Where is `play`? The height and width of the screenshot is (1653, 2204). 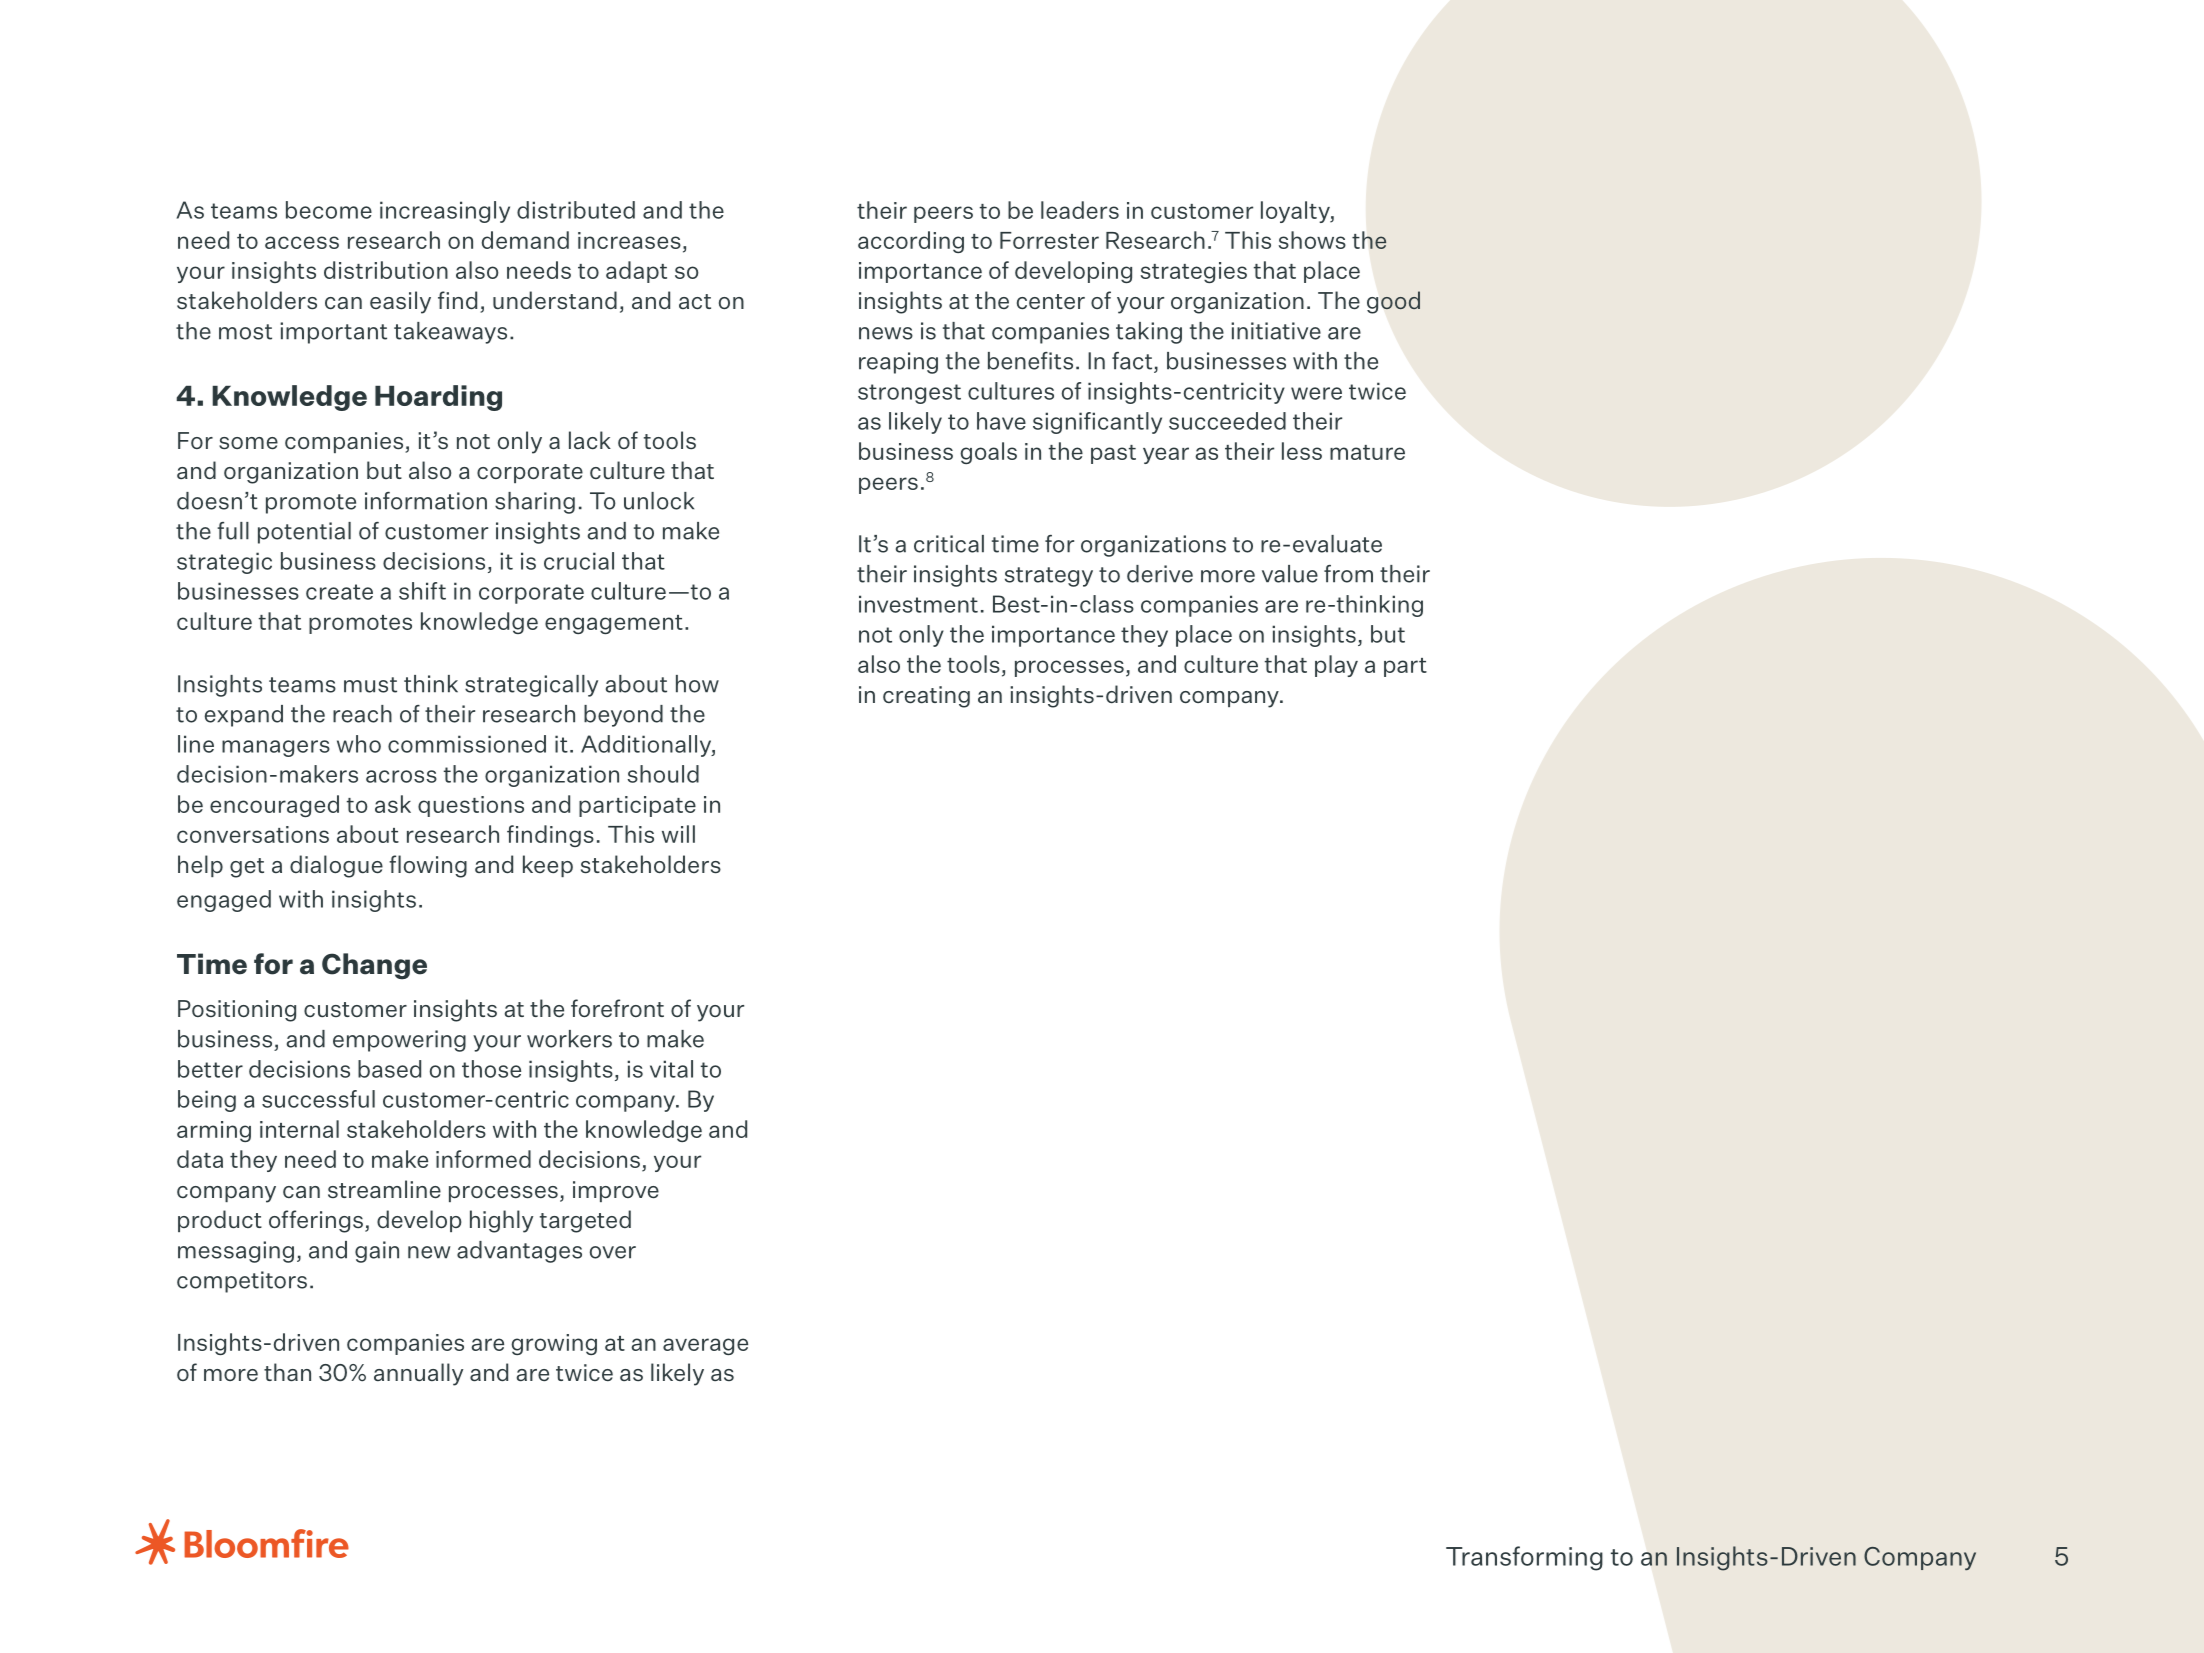 play is located at coordinates (1336, 666).
